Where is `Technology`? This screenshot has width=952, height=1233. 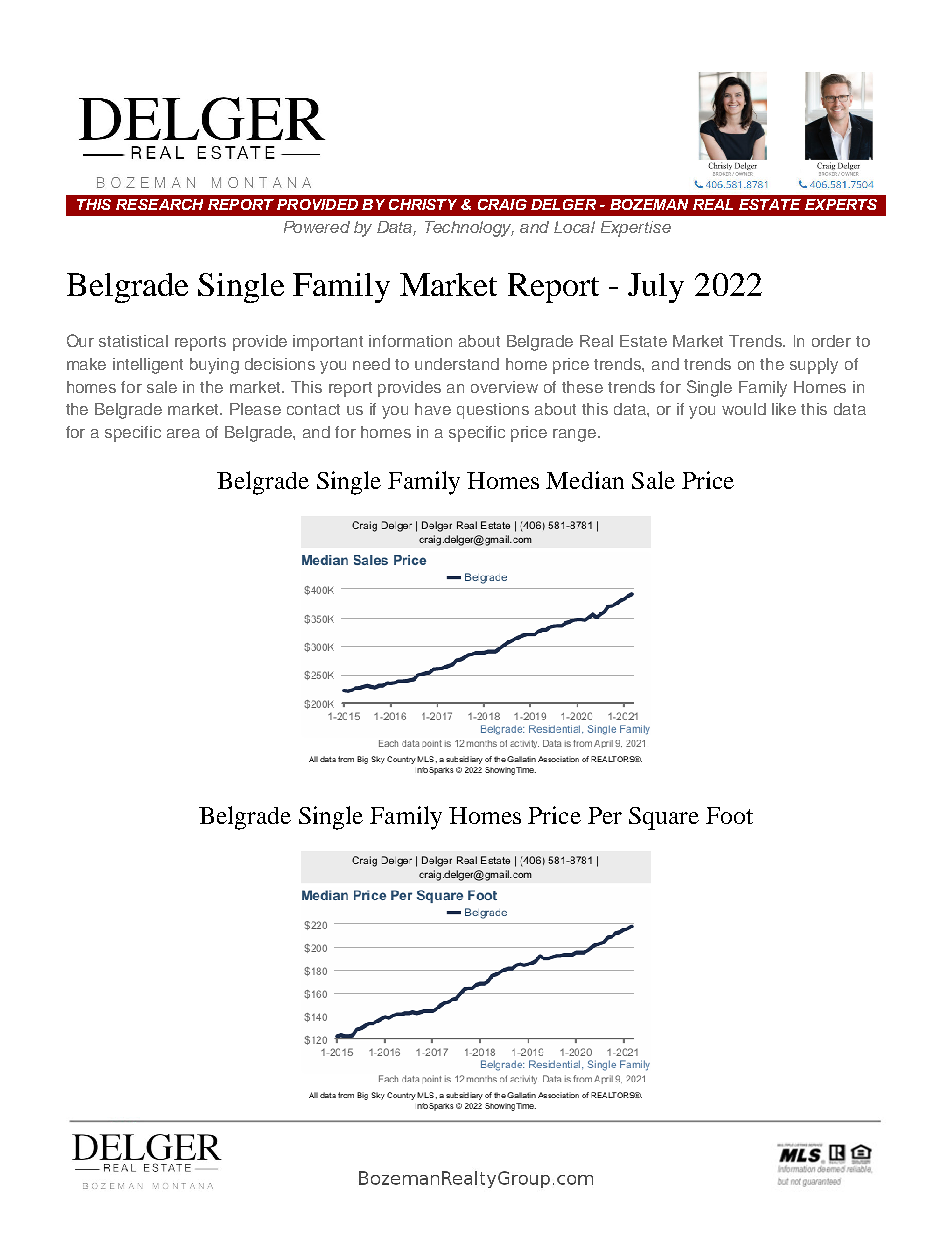 Technology is located at coordinates (469, 229).
